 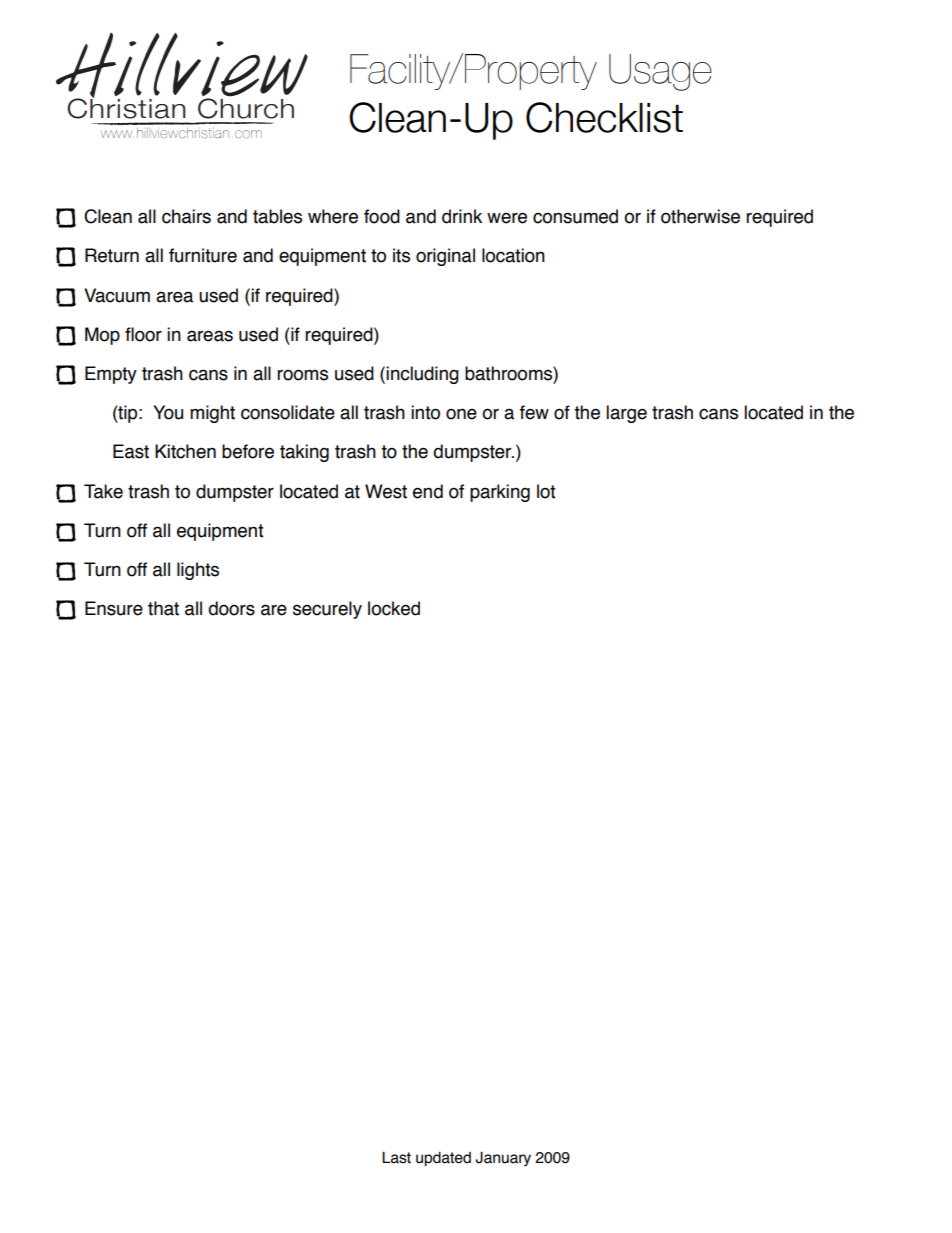 I want to click on including, so click(x=422, y=375).
